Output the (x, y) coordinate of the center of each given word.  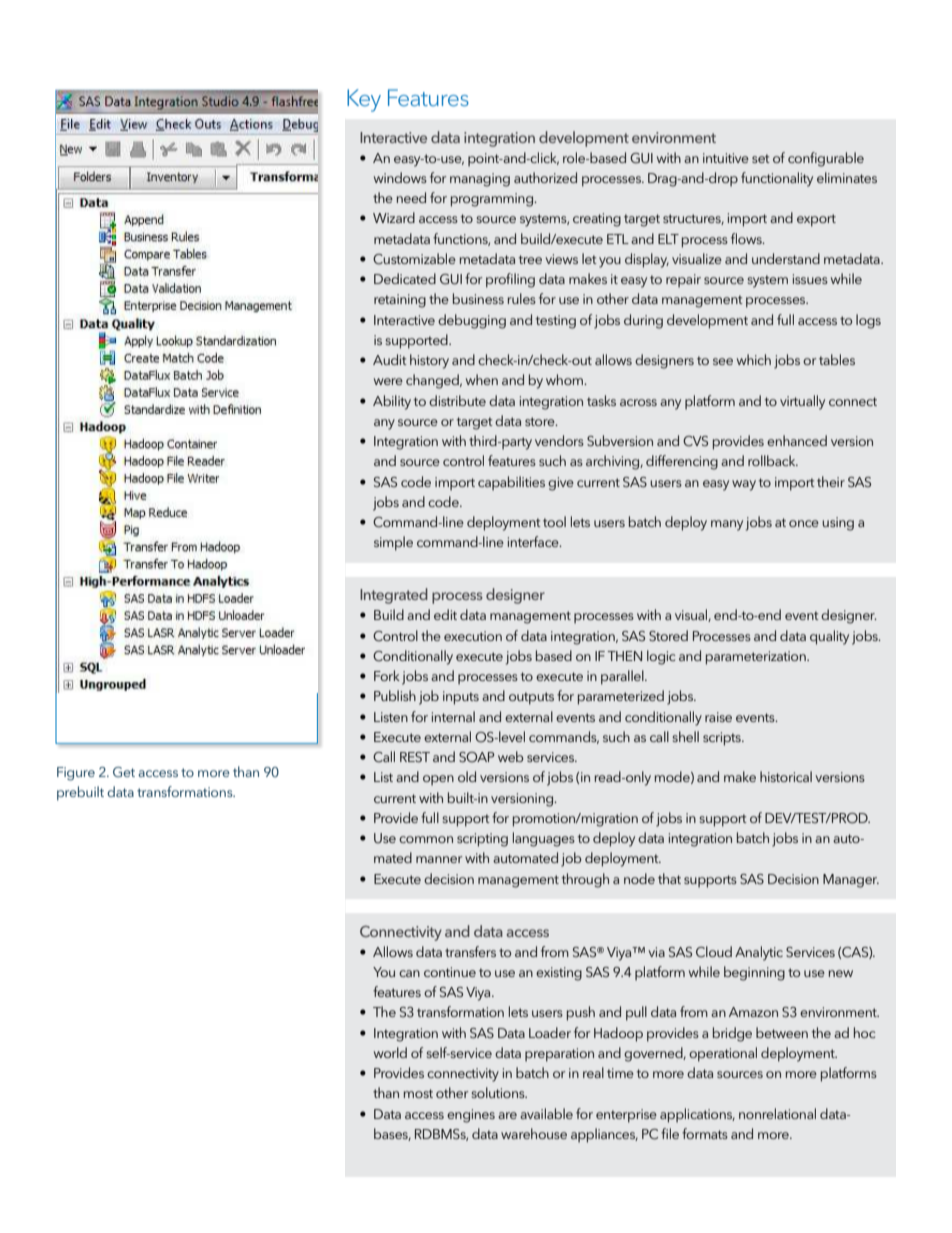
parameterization (757, 658)
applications (697, 1115)
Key (364, 100)
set (761, 158)
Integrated (394, 596)
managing (480, 180)
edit (445, 614)
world (390, 1052)
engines (471, 1116)
